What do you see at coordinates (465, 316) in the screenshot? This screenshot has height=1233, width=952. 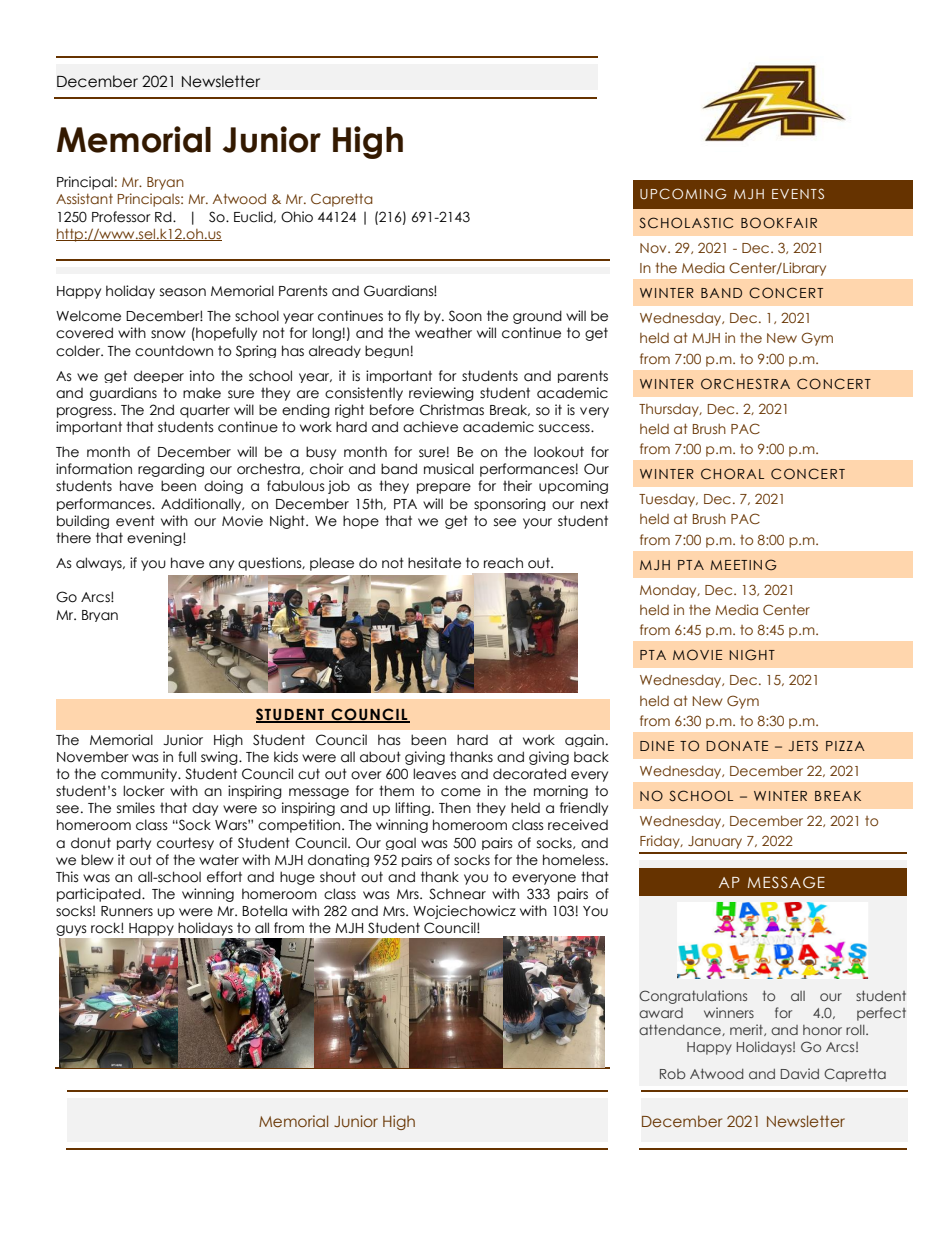 I see `Soon` at bounding box center [465, 316].
